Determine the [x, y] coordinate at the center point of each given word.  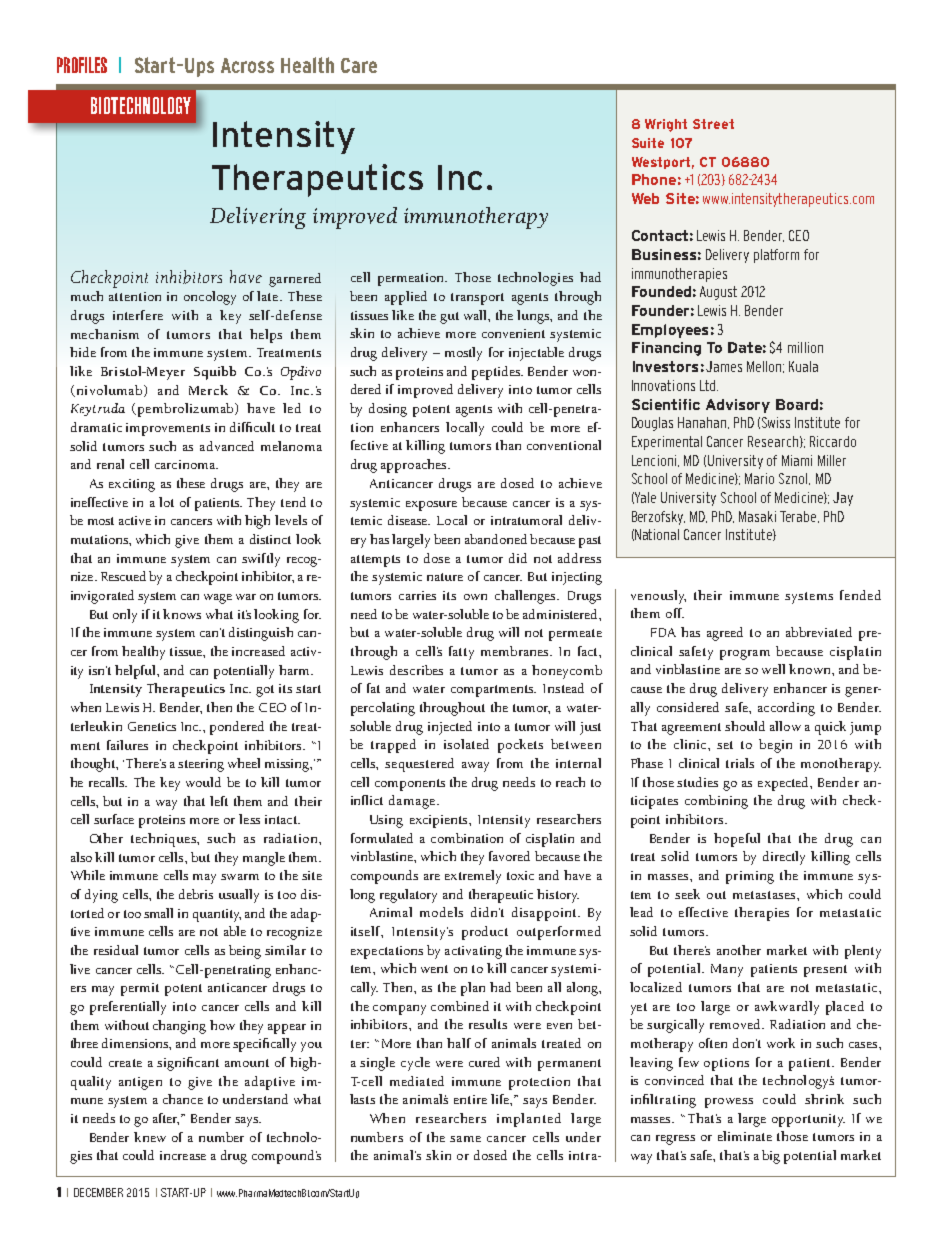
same [465, 1139]
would [203, 782]
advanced [227, 446]
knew [150, 1137]
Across [247, 65]
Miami [797, 460]
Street [713, 124]
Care [359, 65]
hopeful [737, 840]
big [771, 1157]
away [475, 767]
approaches [415, 466]
